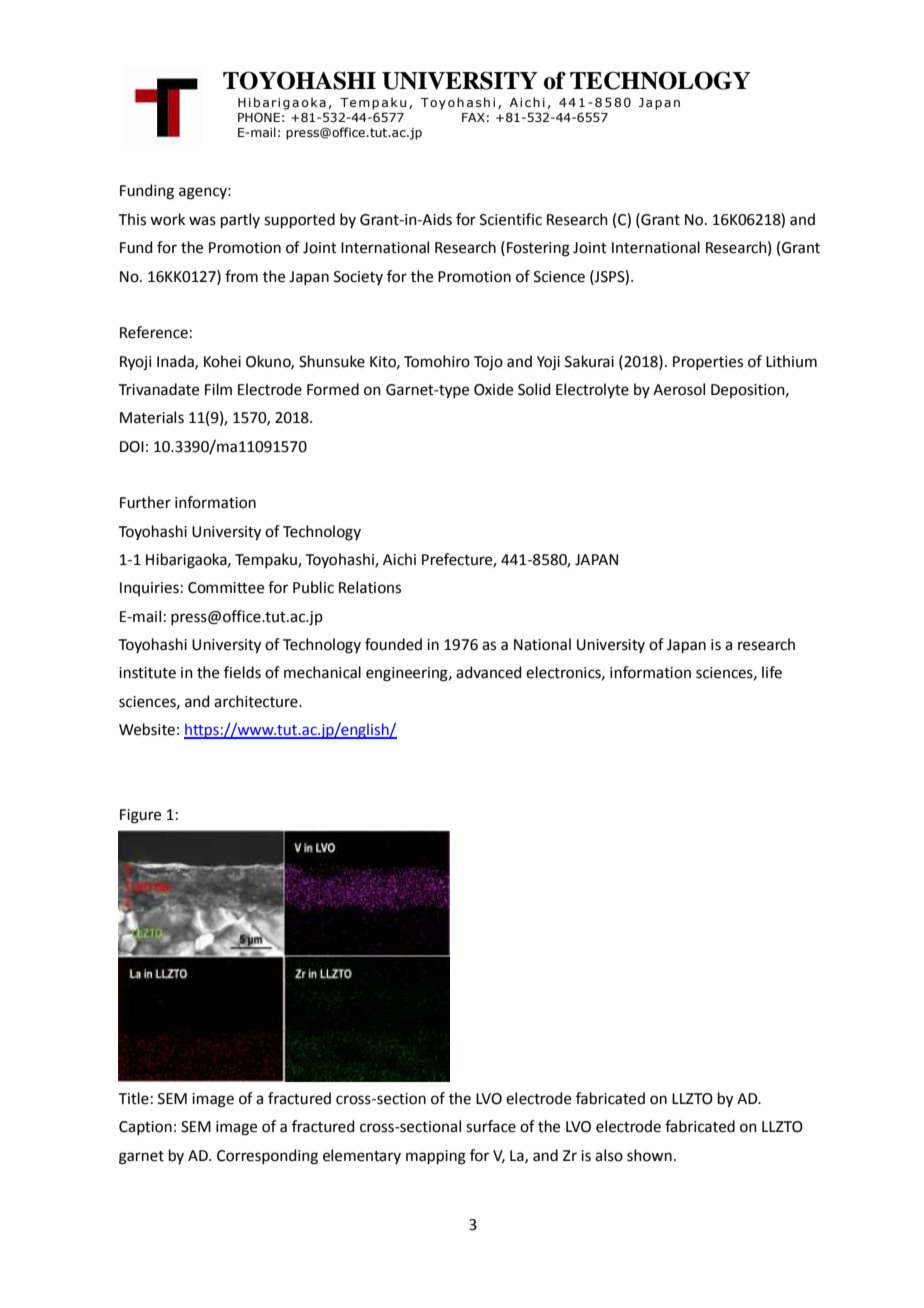 This page has height=1308, width=924. Describe the element at coordinates (218, 389) in the page. I see `Film` at that location.
